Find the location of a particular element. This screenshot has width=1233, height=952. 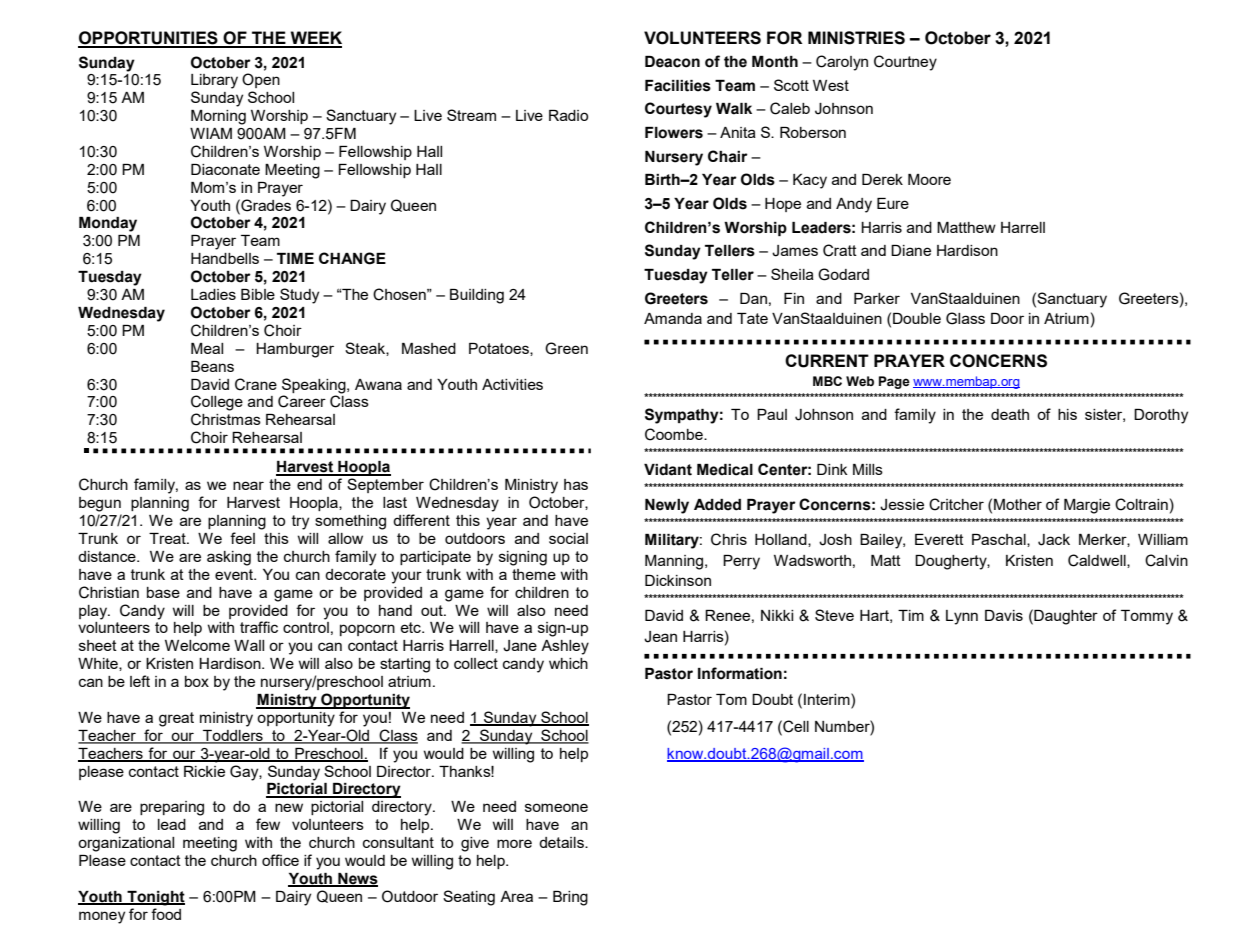

which is located at coordinates (568, 663).
